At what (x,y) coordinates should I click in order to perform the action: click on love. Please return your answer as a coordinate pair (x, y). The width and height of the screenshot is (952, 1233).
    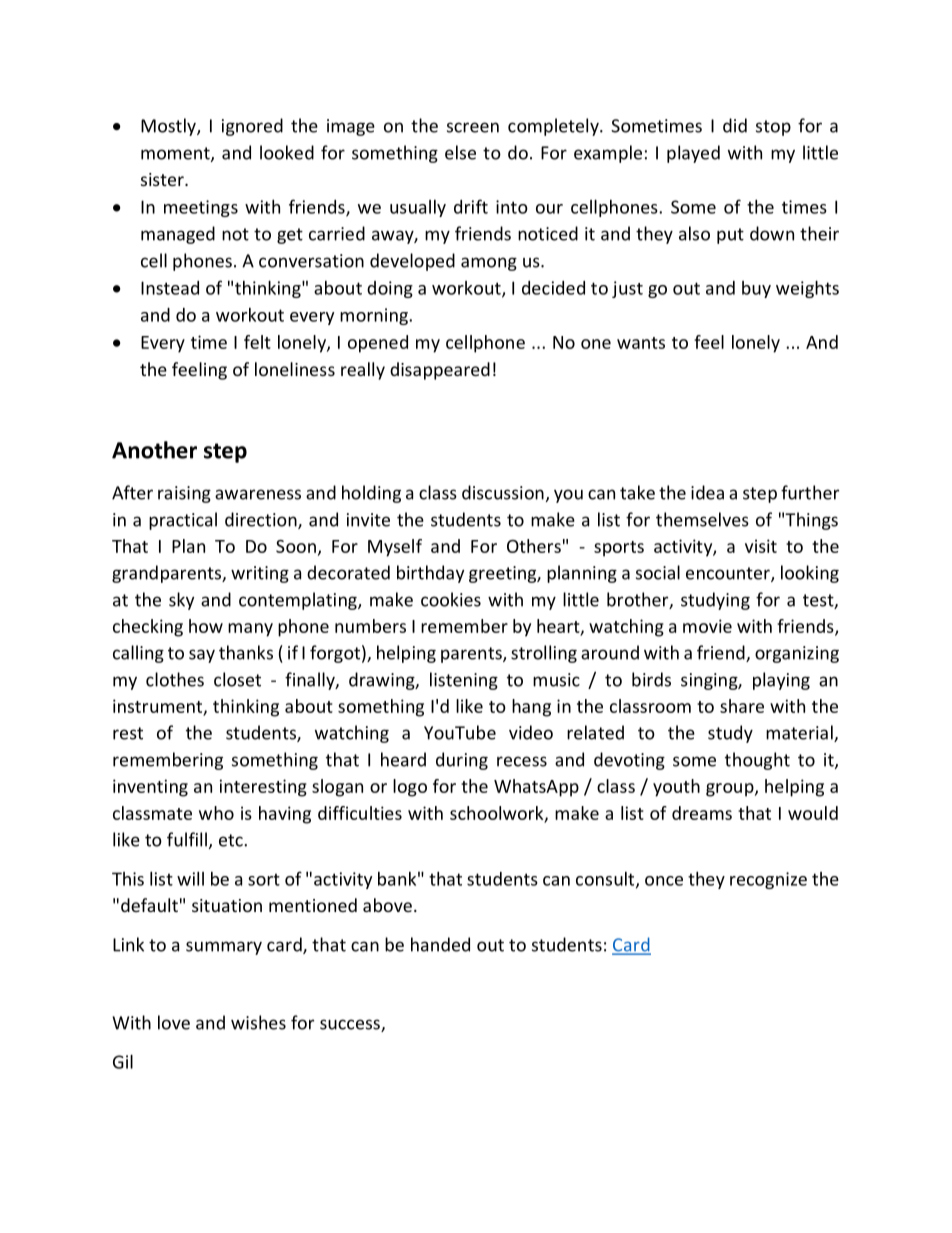
    Looking at the image, I should click on (174, 1022).
